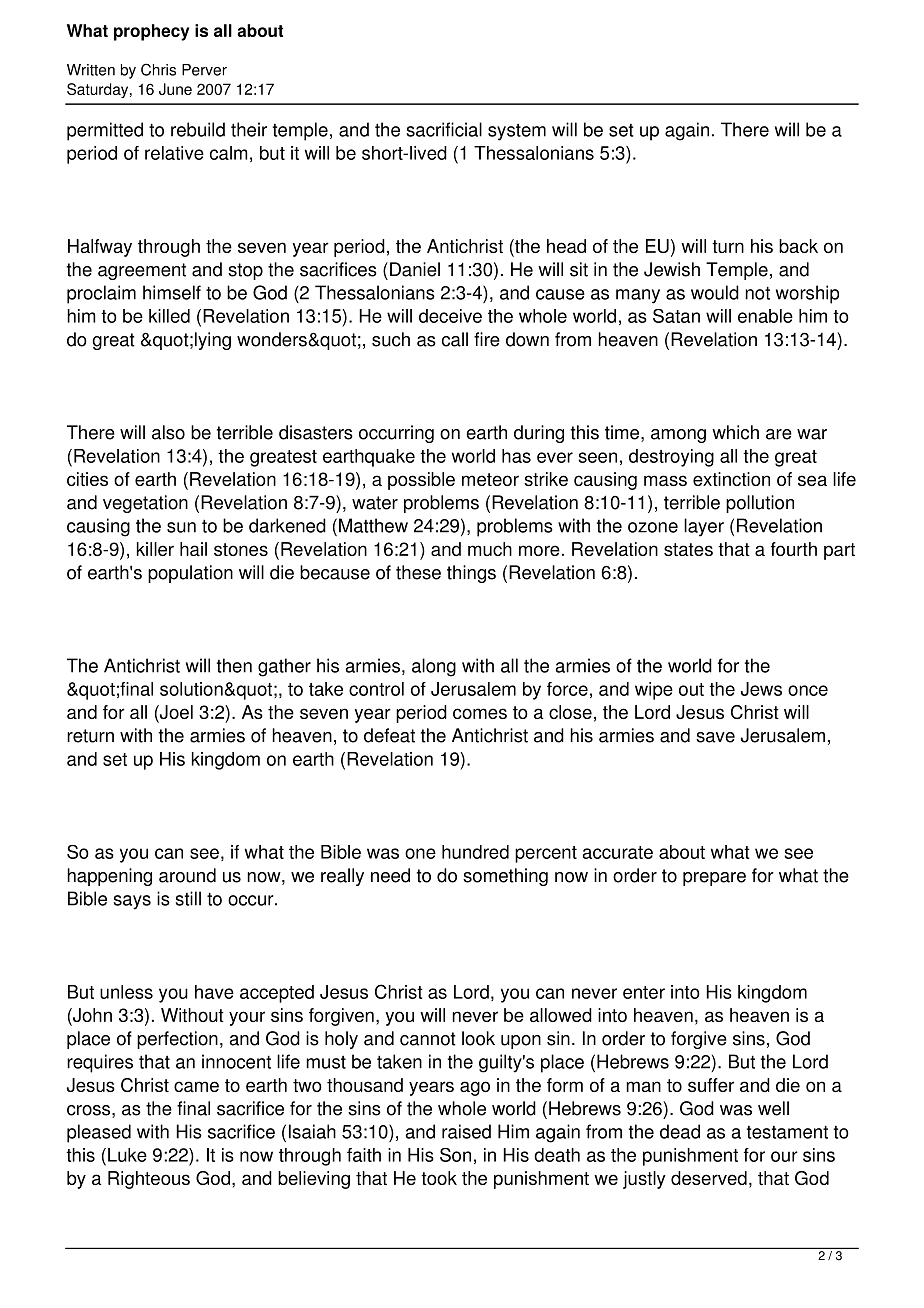  What do you see at coordinates (444, 129) in the page?
I see `sacrificial` at bounding box center [444, 129].
